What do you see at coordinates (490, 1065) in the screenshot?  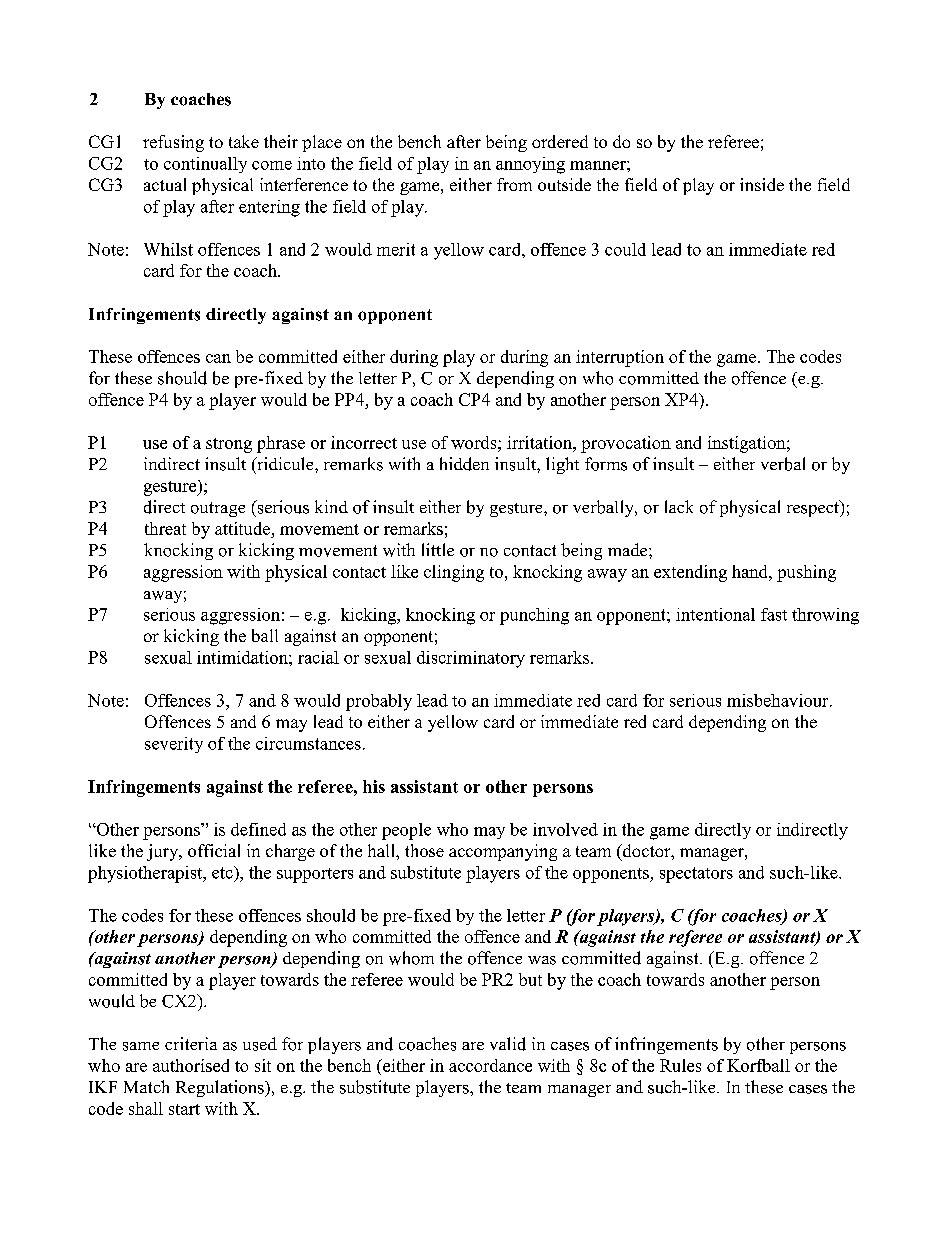 I see `accordance` at bounding box center [490, 1065].
